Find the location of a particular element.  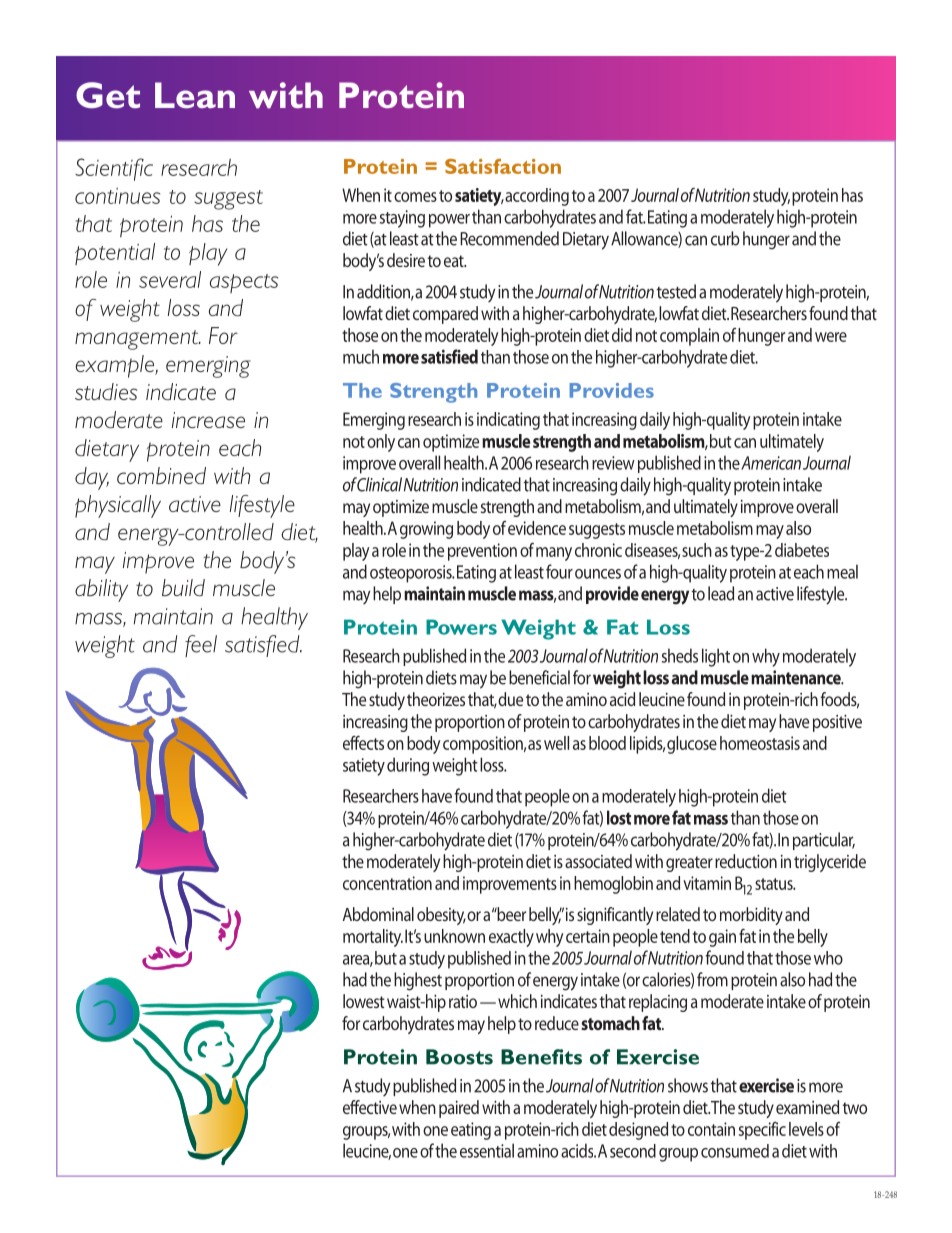

feel is located at coordinates (201, 646).
